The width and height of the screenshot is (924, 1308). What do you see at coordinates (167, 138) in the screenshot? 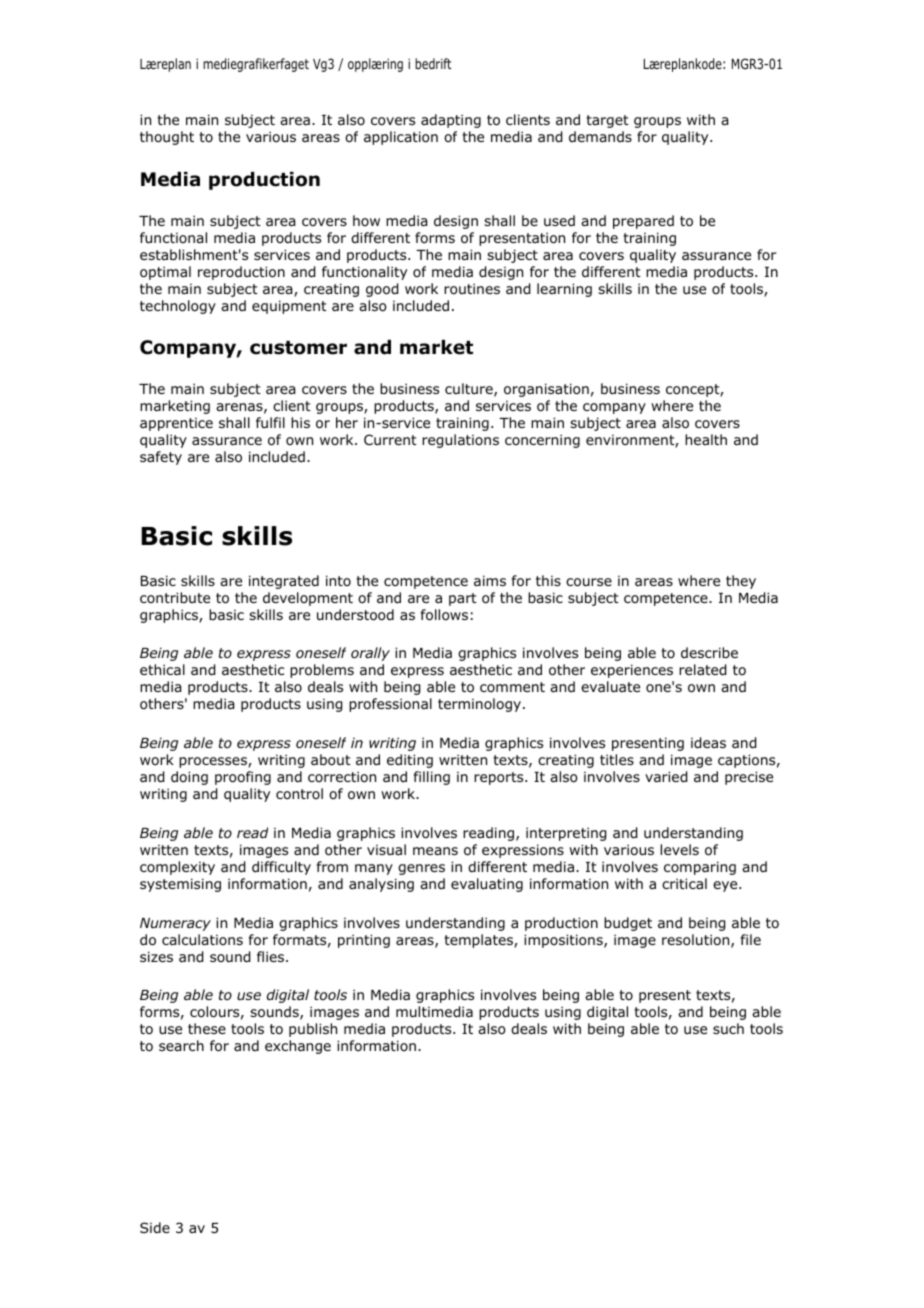
I see `thought` at bounding box center [167, 138].
